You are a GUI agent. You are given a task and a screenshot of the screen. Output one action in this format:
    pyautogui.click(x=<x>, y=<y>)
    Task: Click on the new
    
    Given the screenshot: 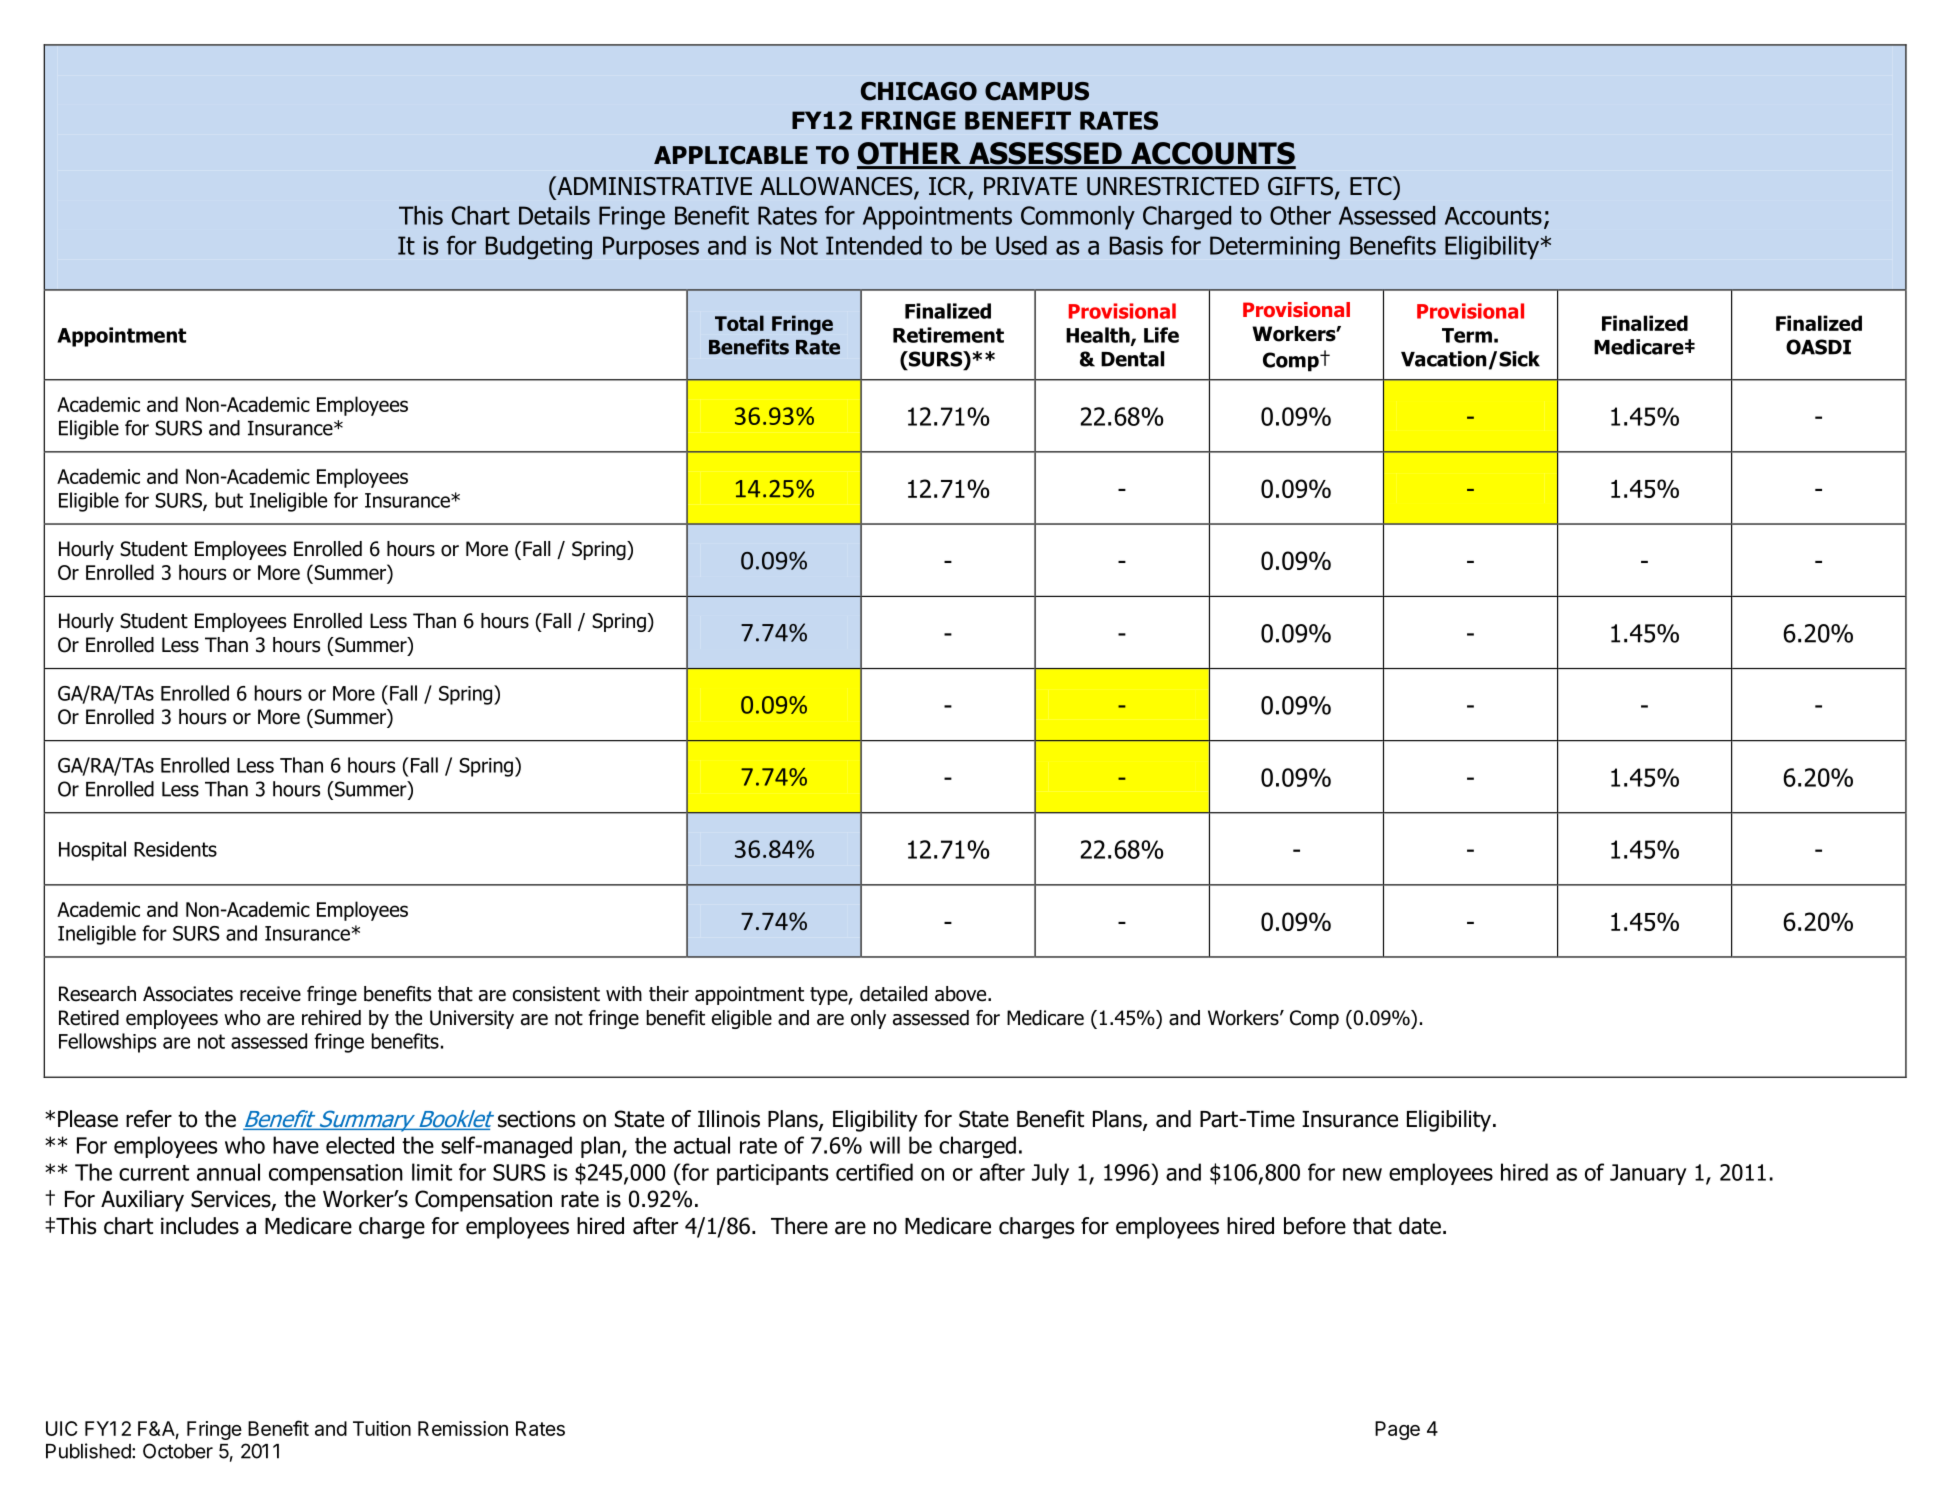 What is the action you would take?
    pyautogui.click(x=1362, y=1174)
